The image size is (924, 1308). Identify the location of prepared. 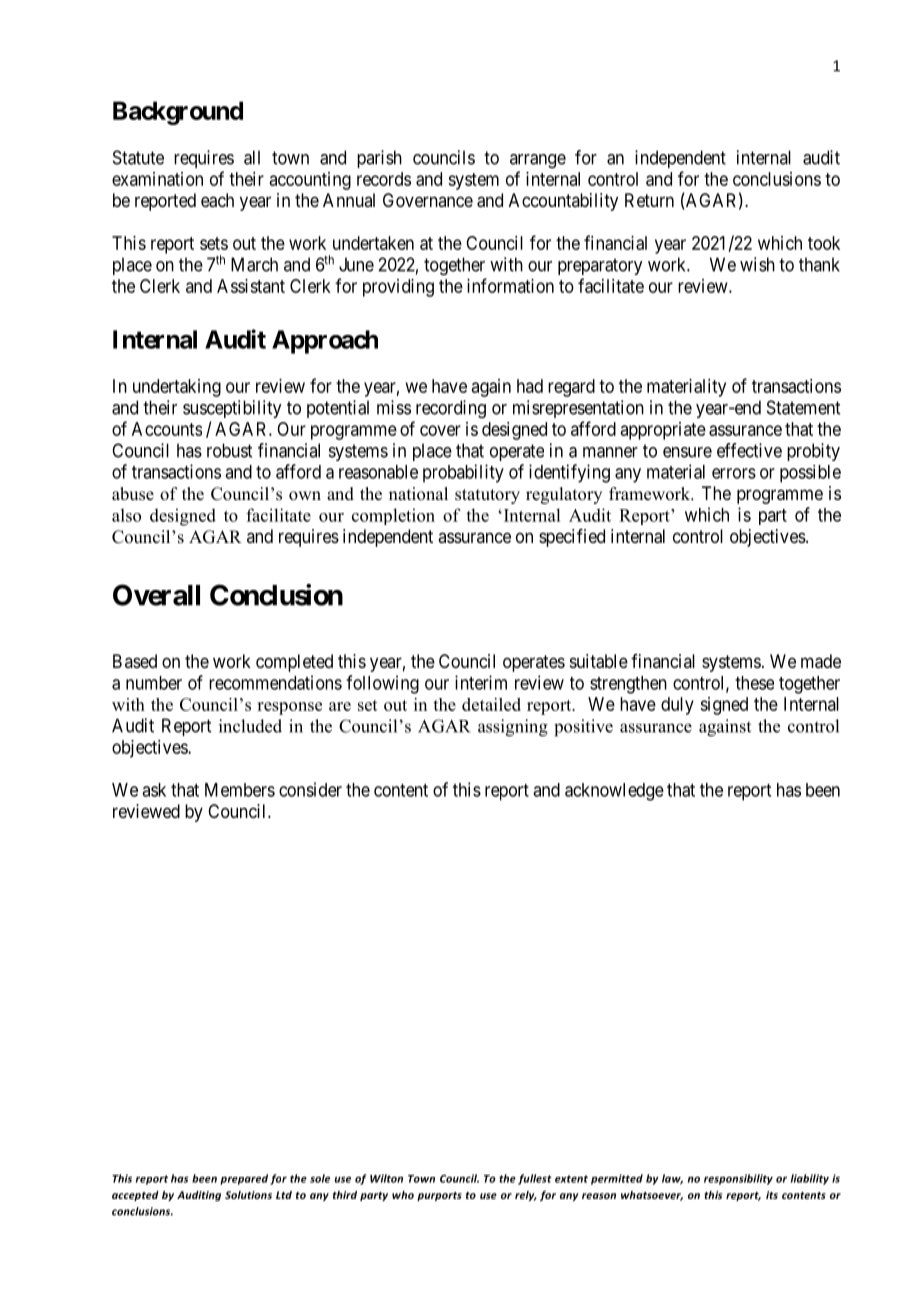
(244, 1179).
